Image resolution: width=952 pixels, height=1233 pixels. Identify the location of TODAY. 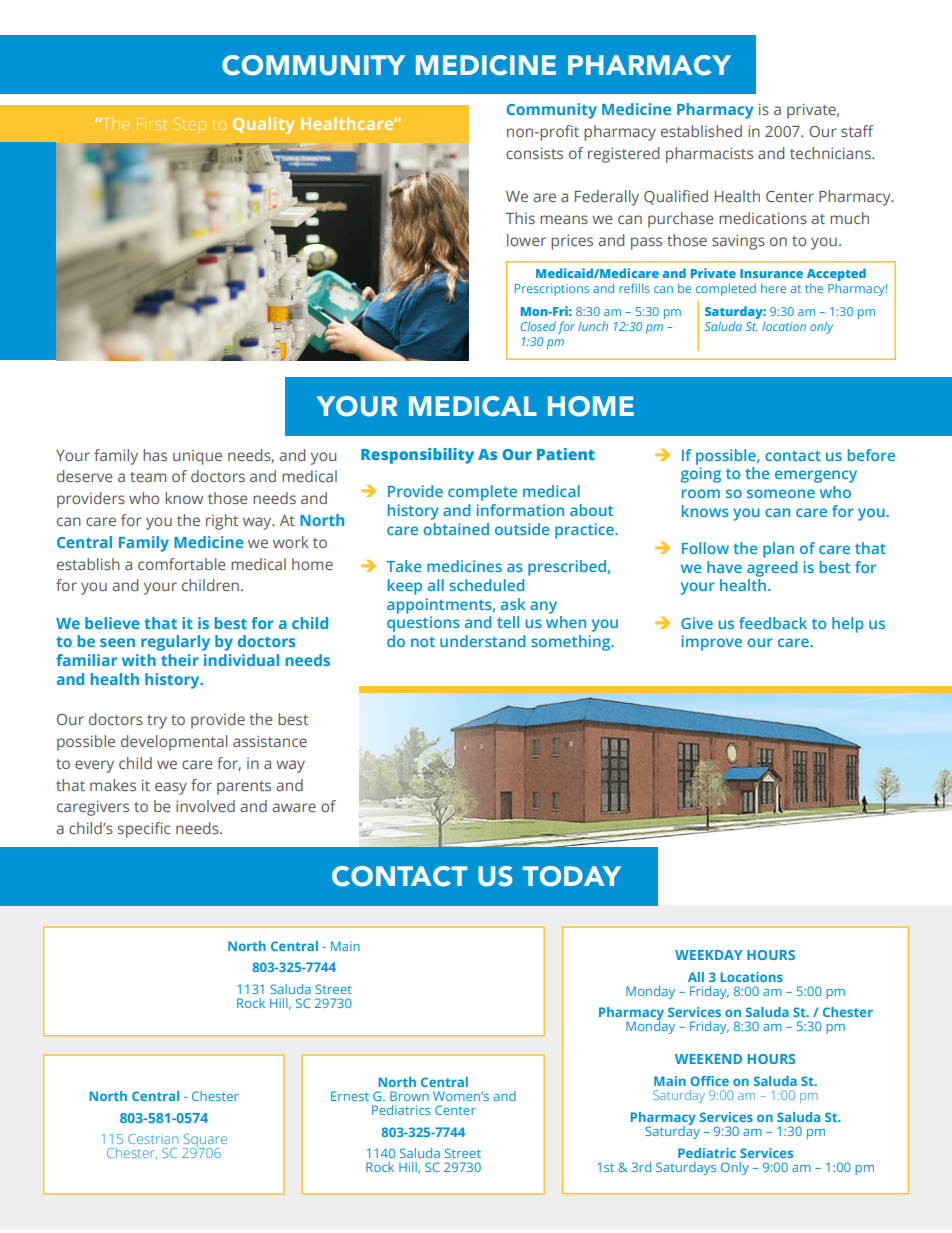
(572, 876).
